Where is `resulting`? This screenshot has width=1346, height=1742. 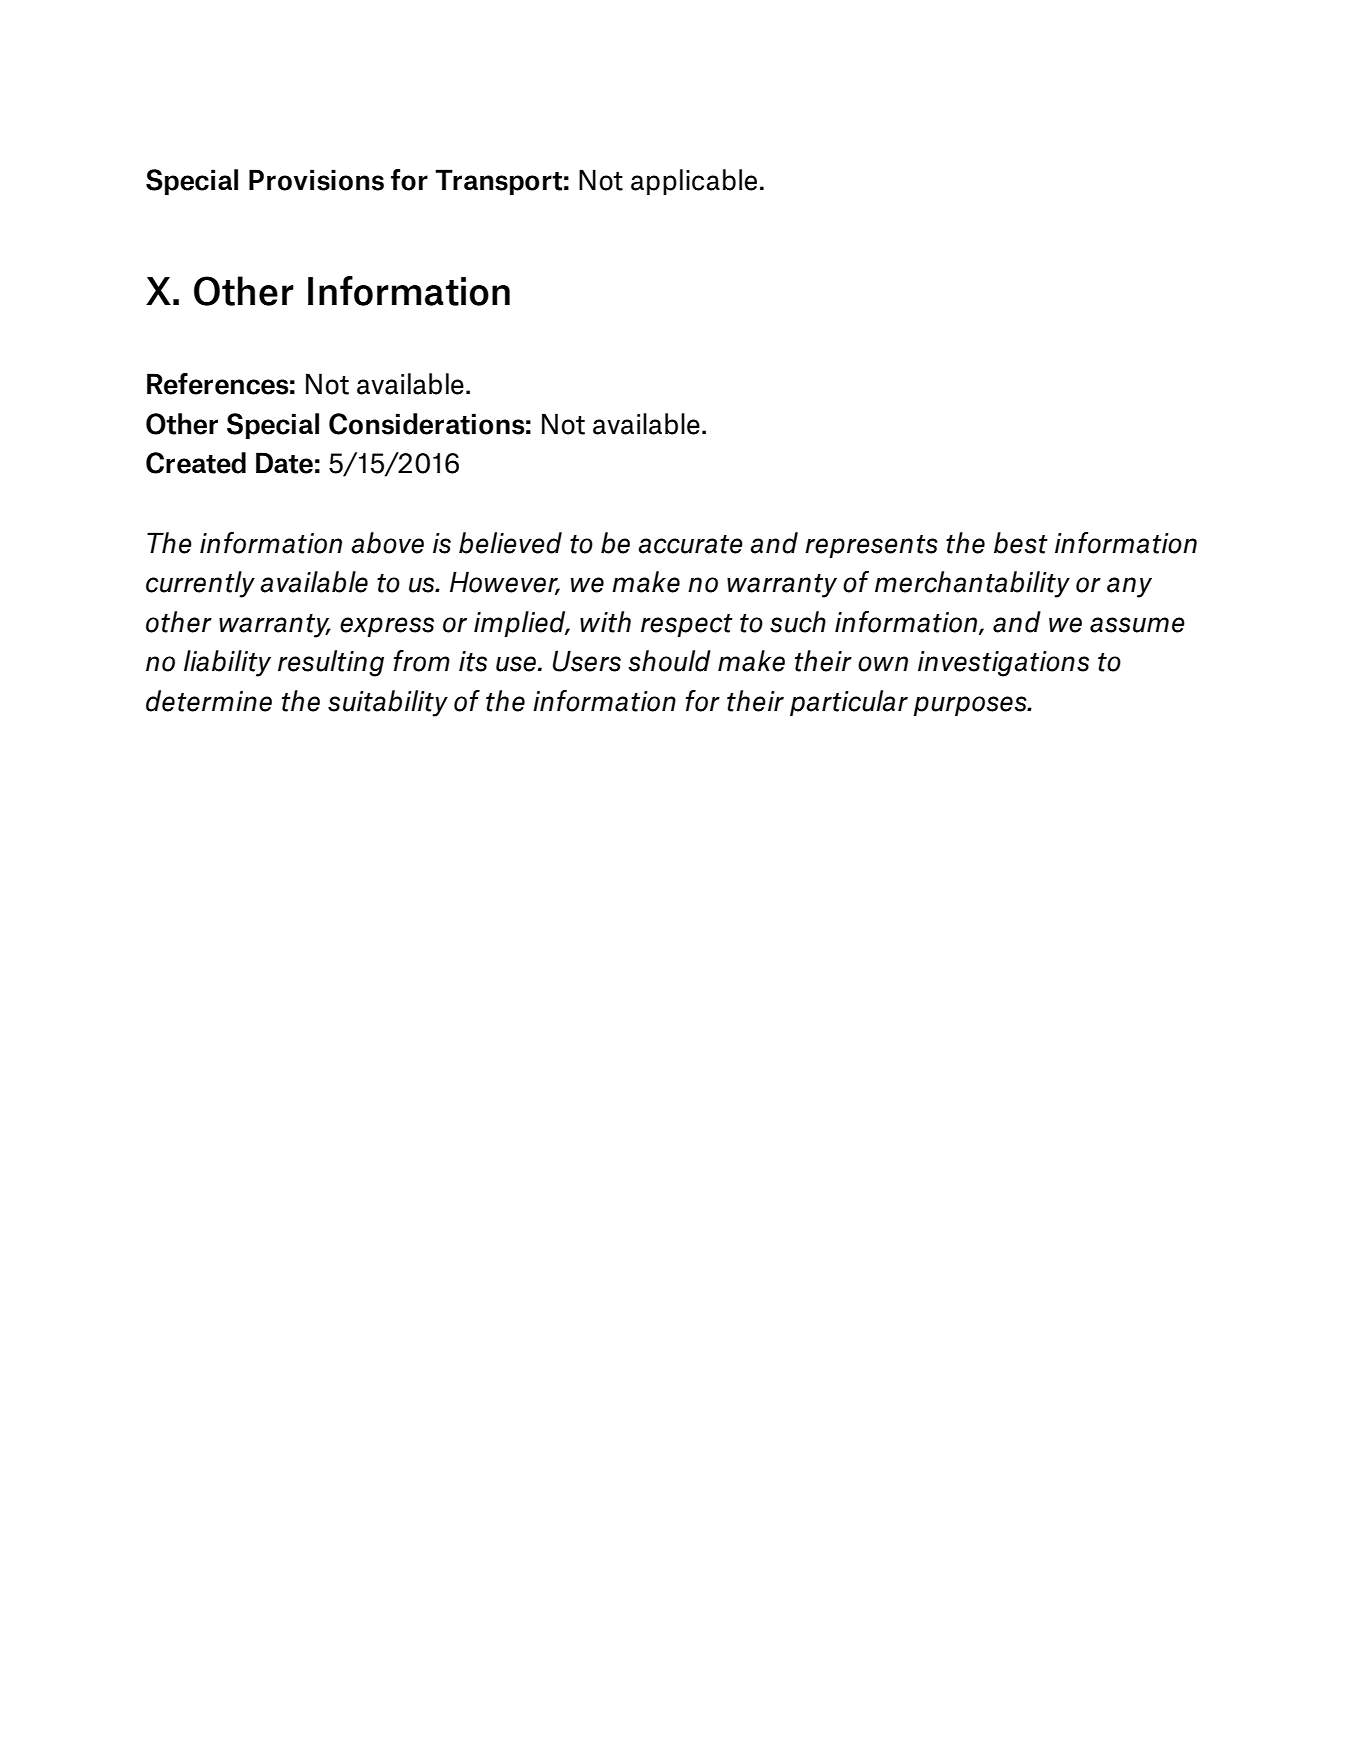 resulting is located at coordinates (331, 663).
